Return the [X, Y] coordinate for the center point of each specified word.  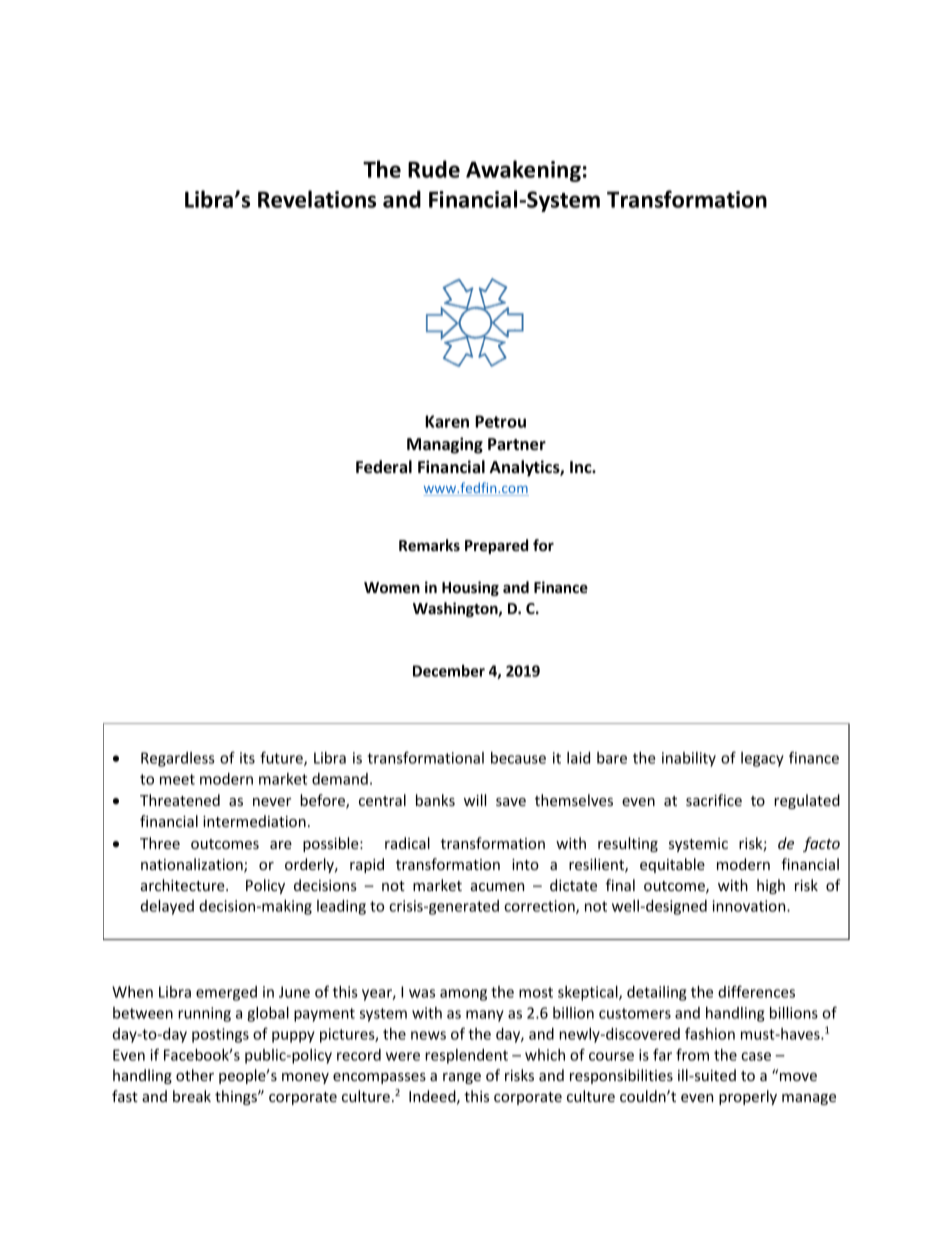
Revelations [317, 199]
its [247, 758]
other [195, 1075]
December [449, 671]
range [462, 1078]
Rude [434, 169]
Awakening [523, 171]
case [756, 1056]
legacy [762, 759]
